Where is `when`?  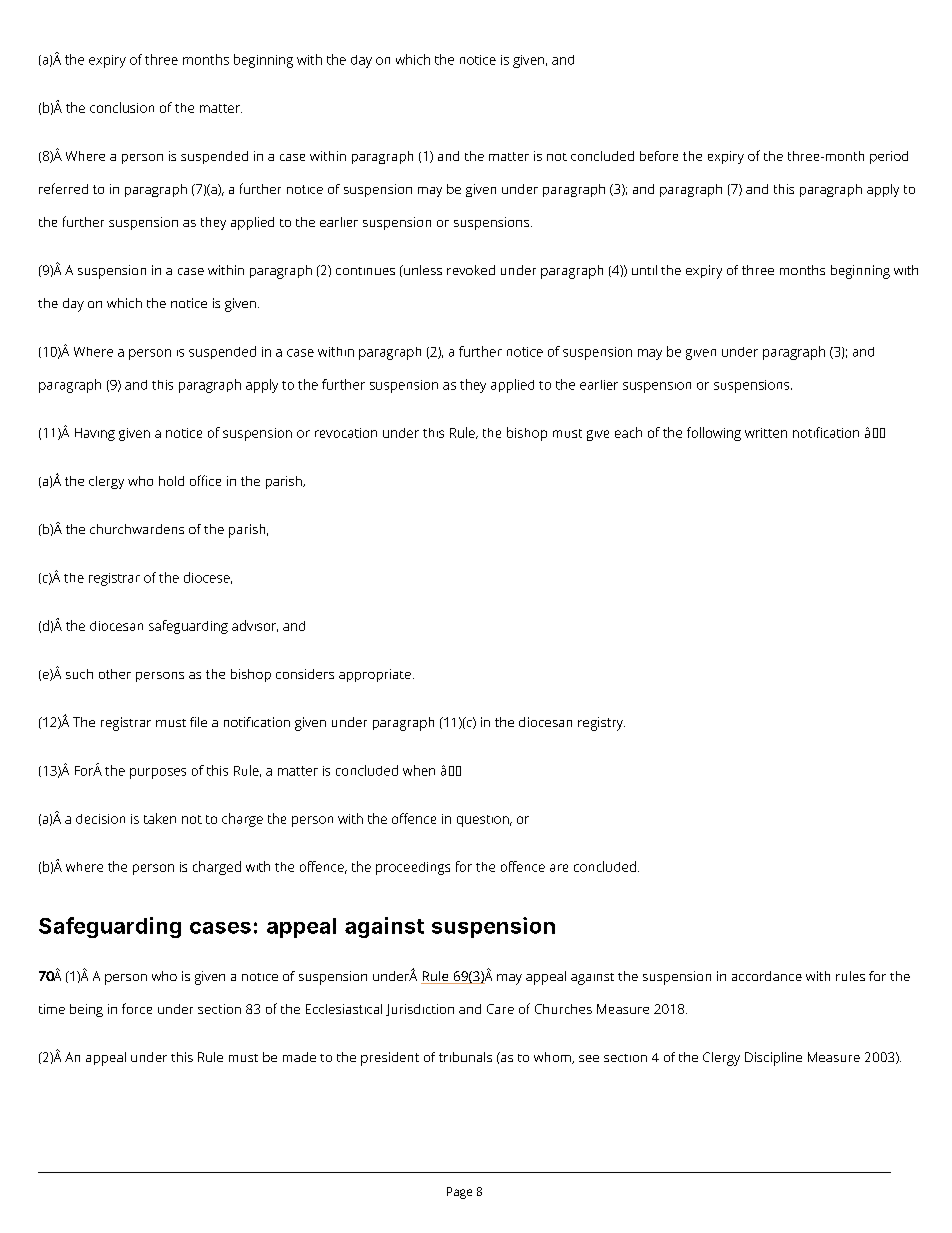
when is located at coordinates (419, 770).
